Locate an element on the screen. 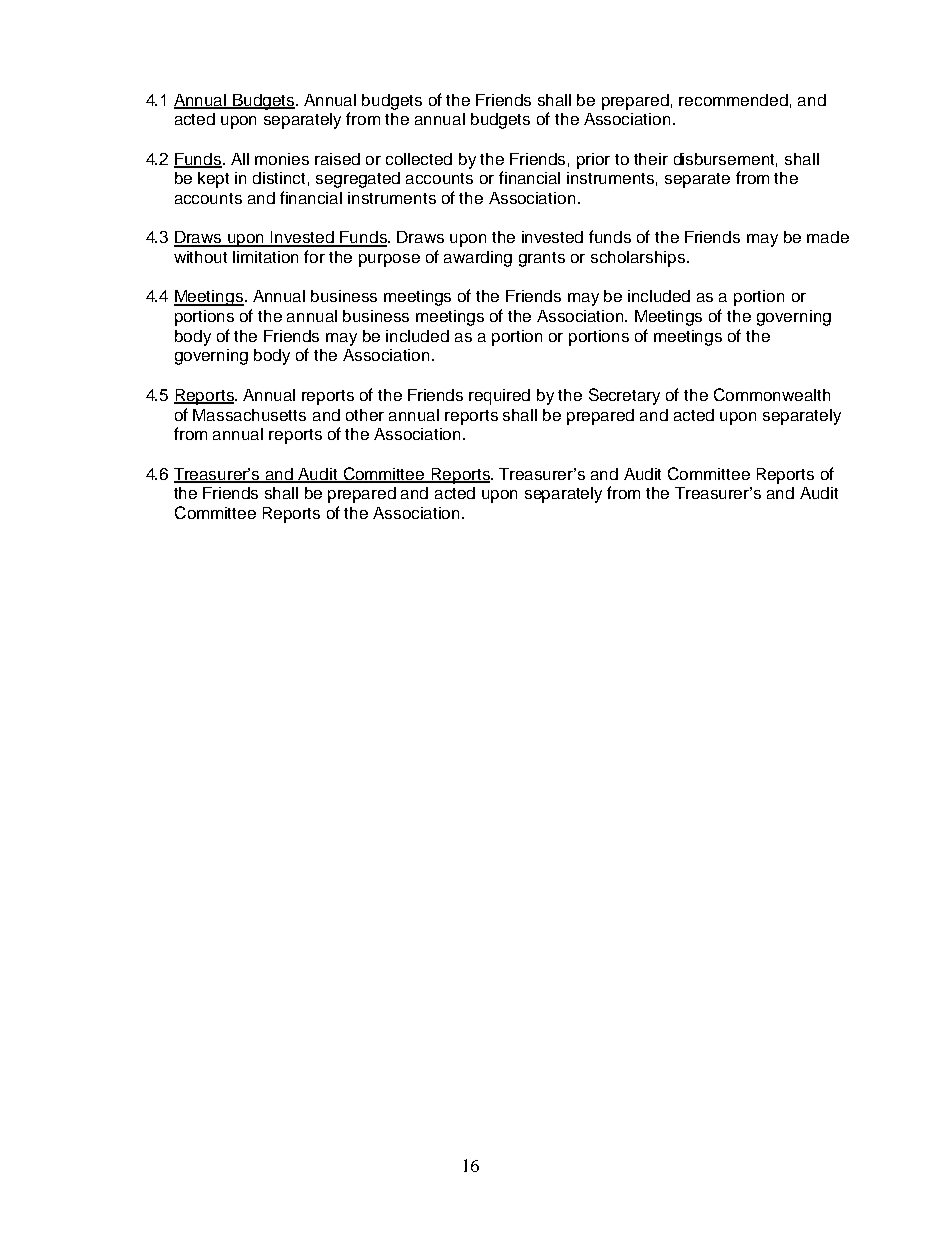 The width and height of the screenshot is (952, 1233). grants is located at coordinates (542, 259).
